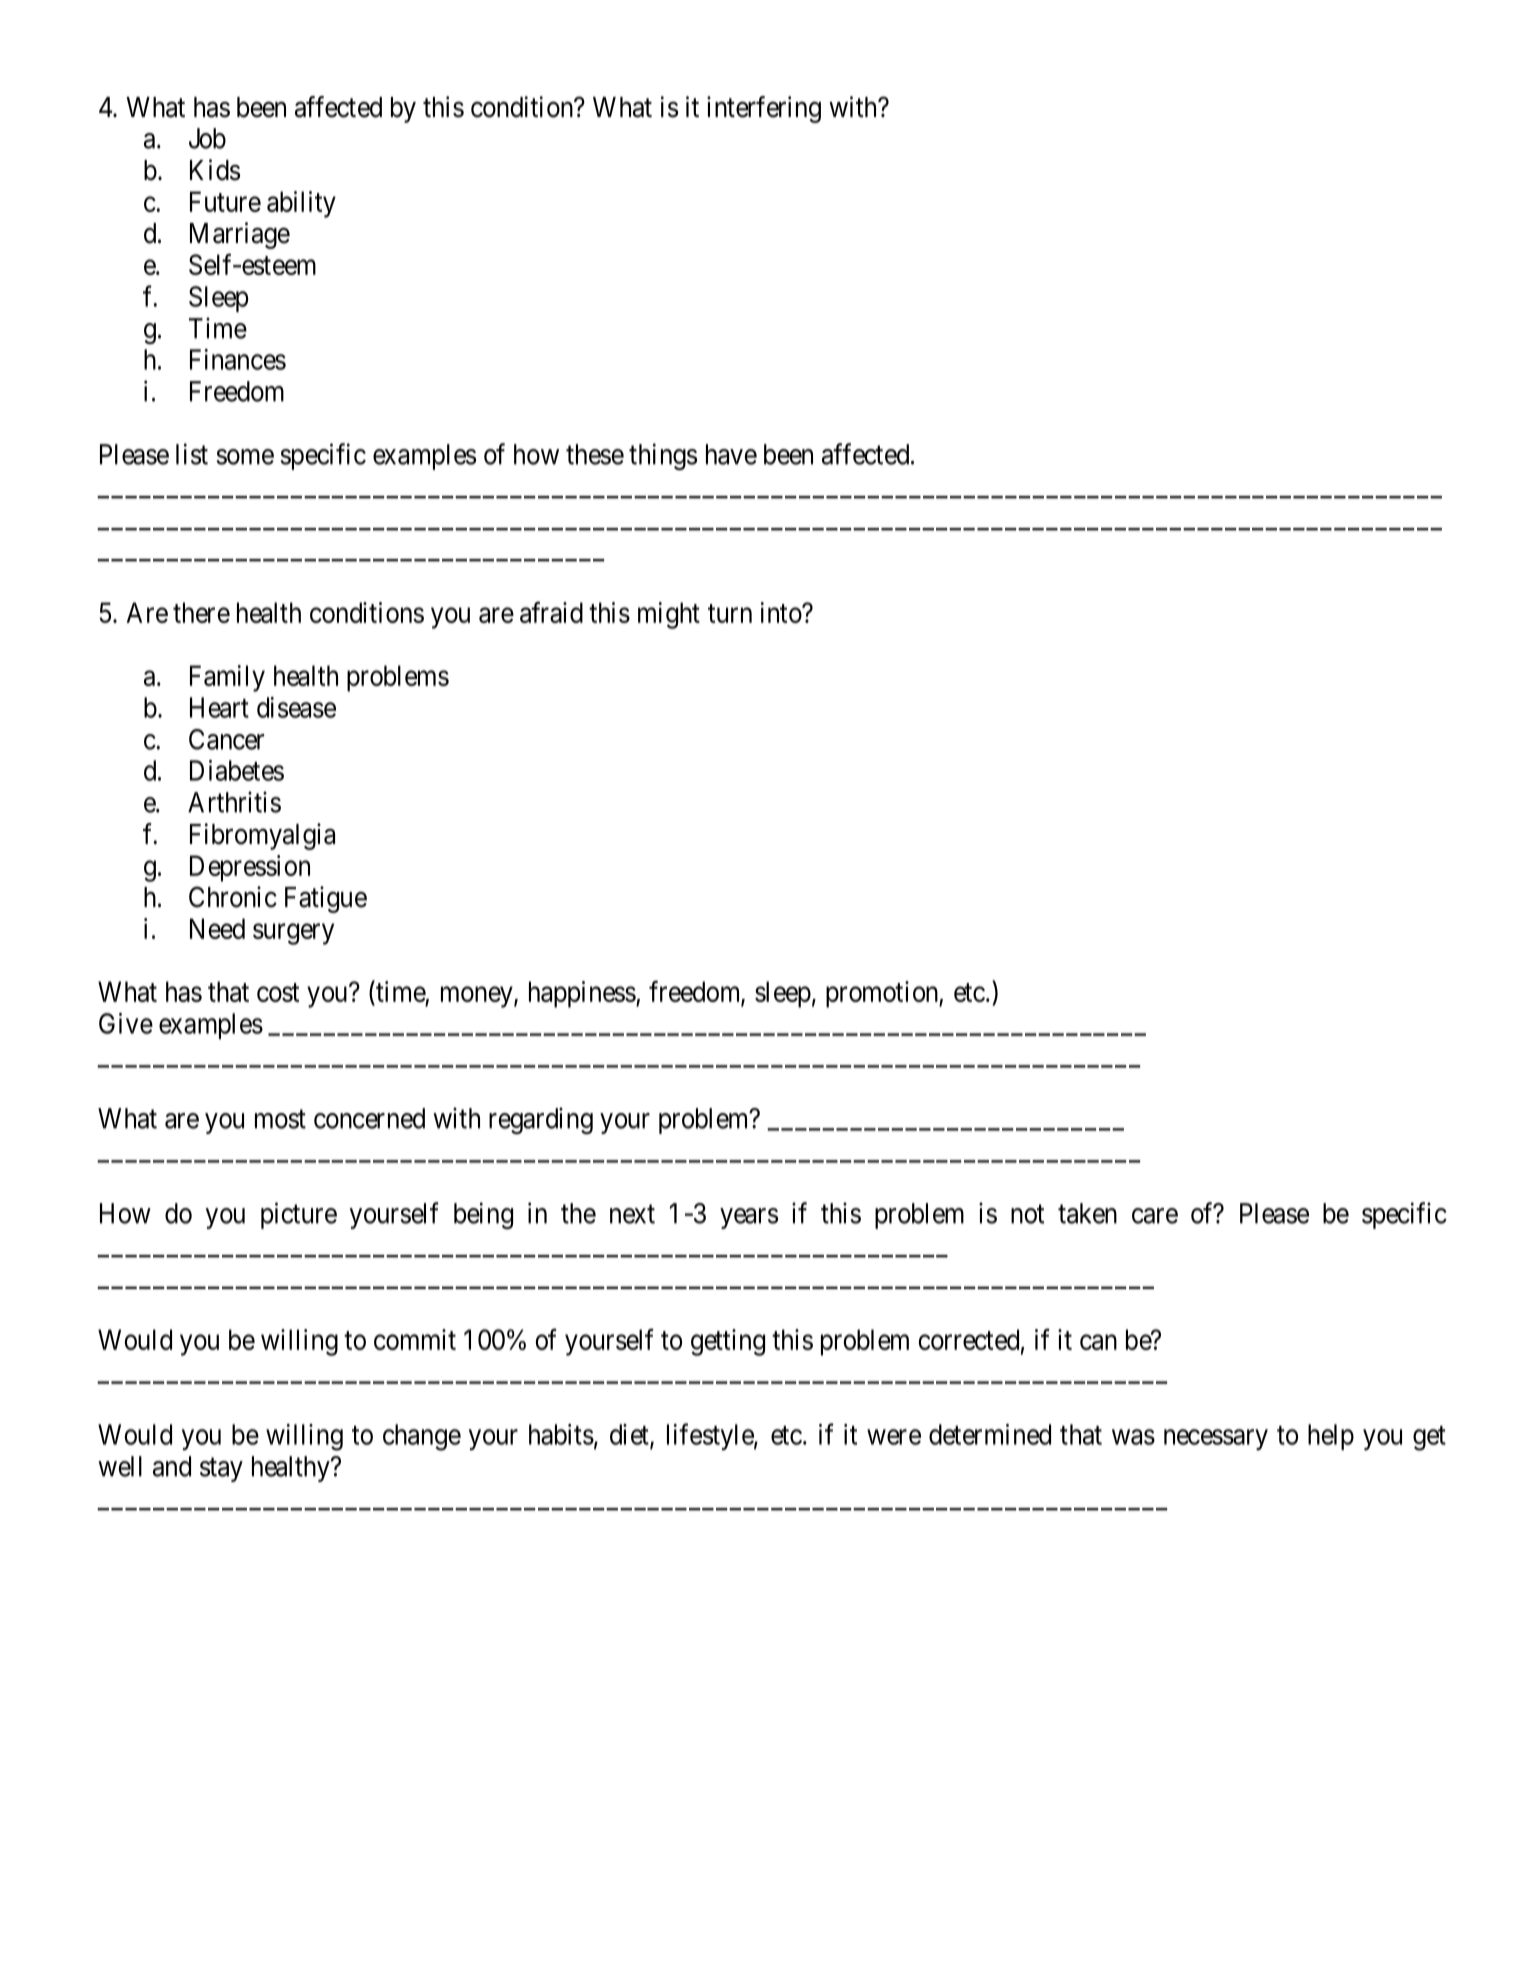 The image size is (1529, 1979). Describe the element at coordinates (278, 992) in the screenshot. I see `cost` at that location.
